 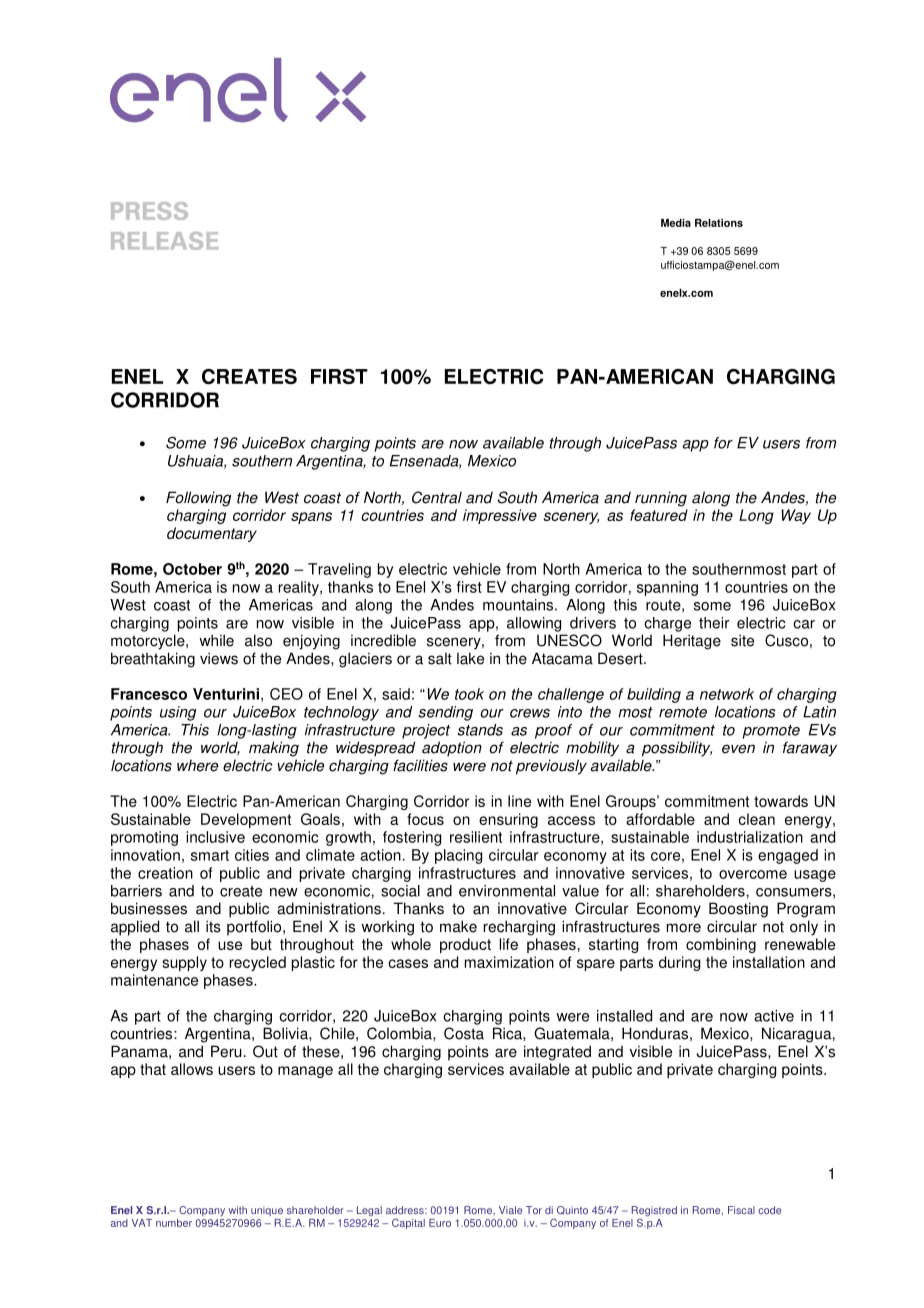 I want to click on Peru, so click(x=226, y=1051).
